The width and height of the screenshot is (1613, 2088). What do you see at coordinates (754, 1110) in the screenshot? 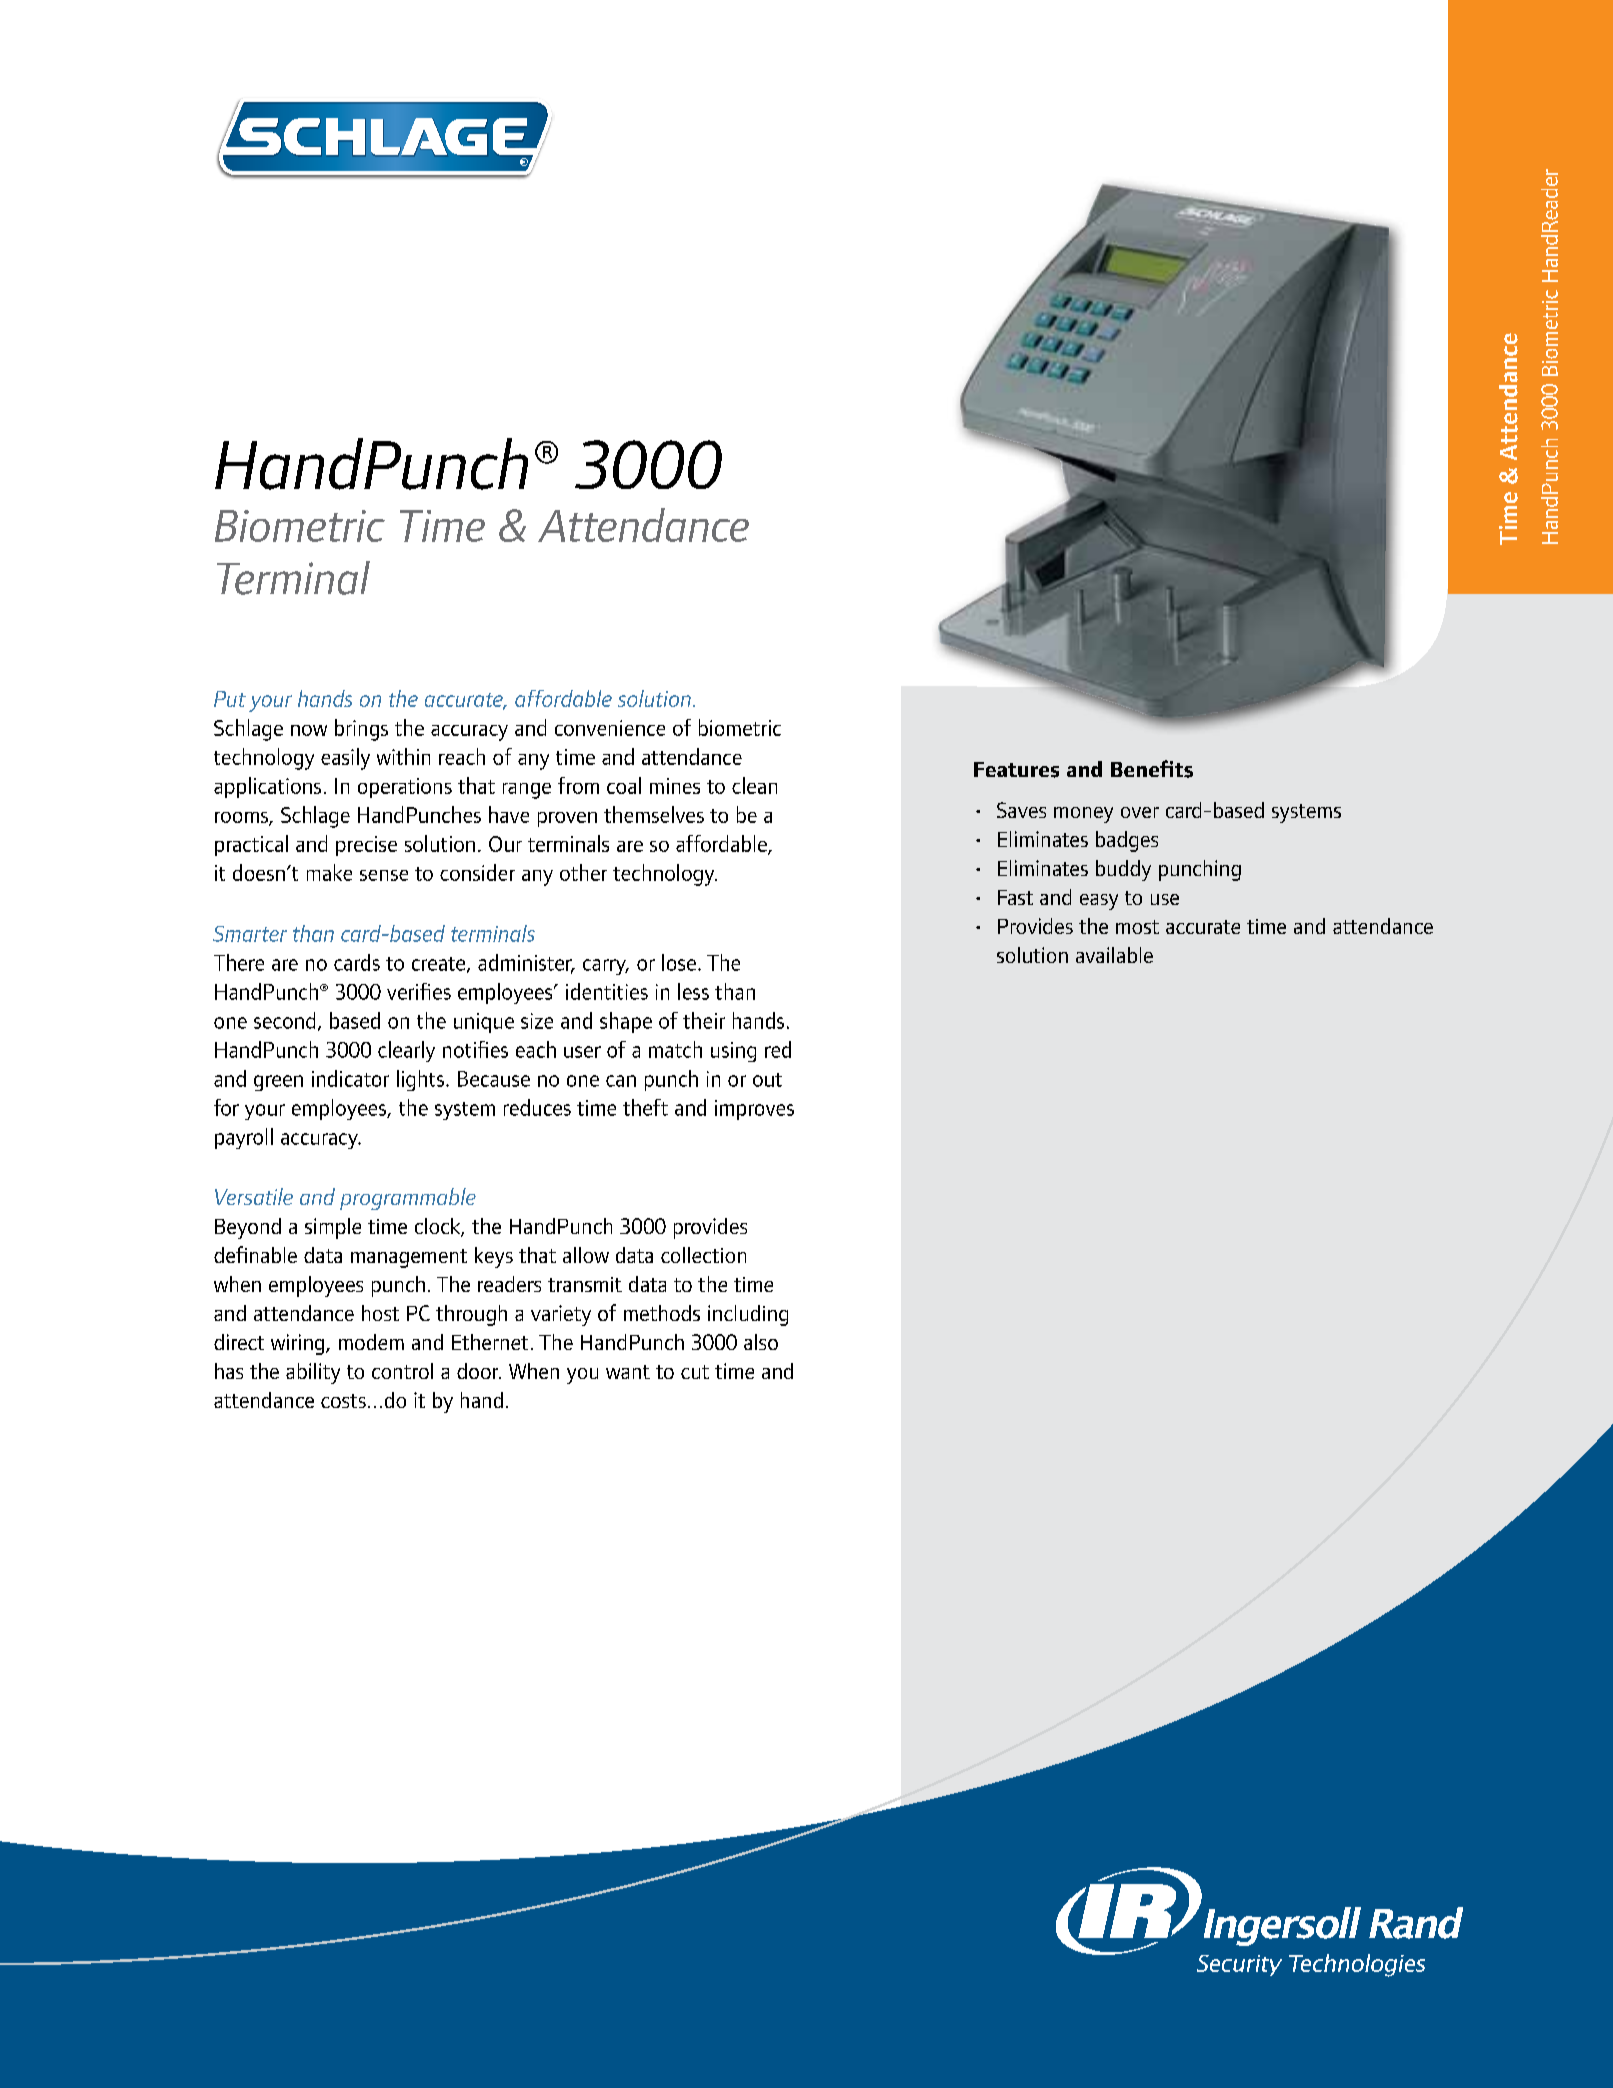
I see `improves` at bounding box center [754, 1110].
